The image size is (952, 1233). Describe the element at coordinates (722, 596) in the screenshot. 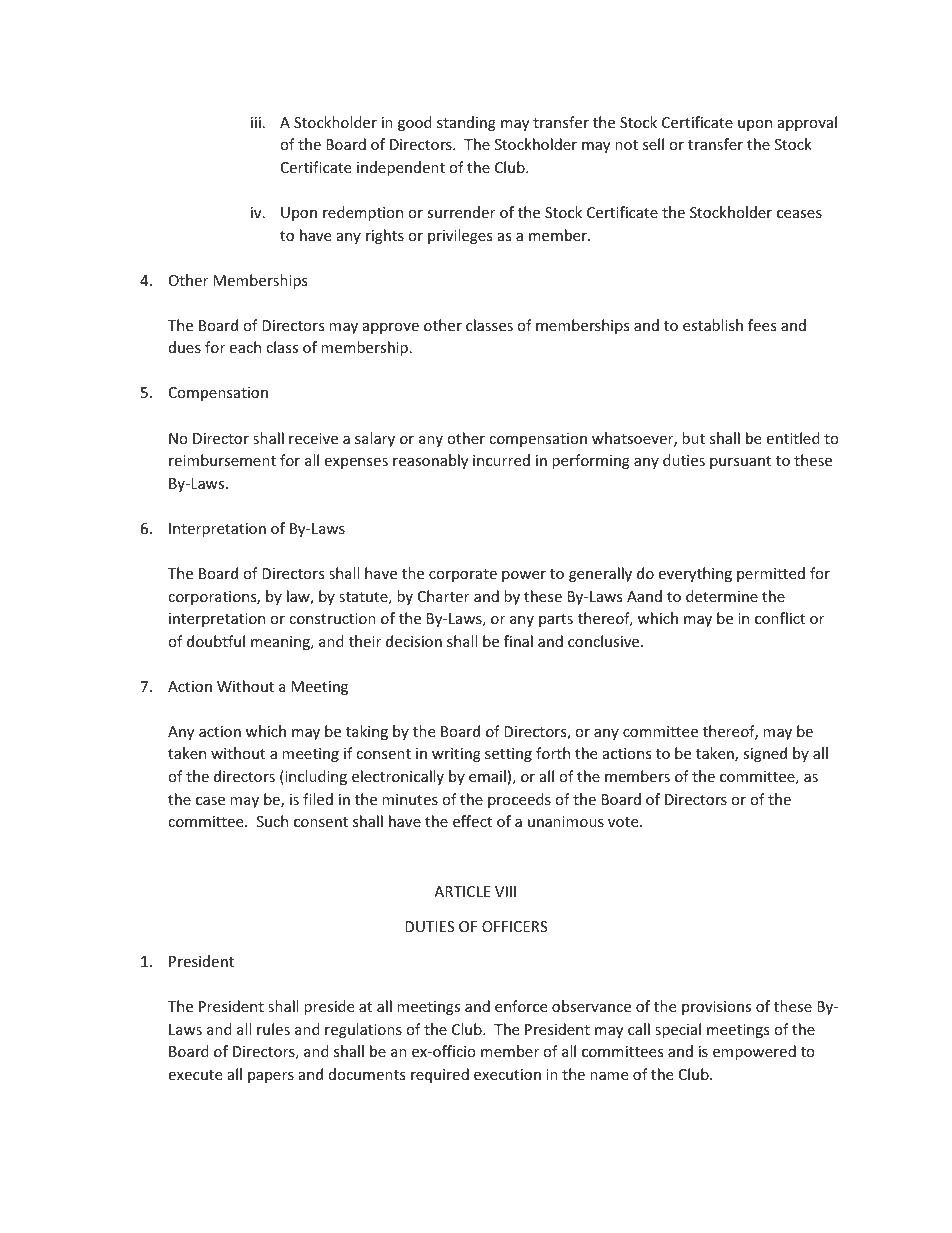

I see `determine` at that location.
